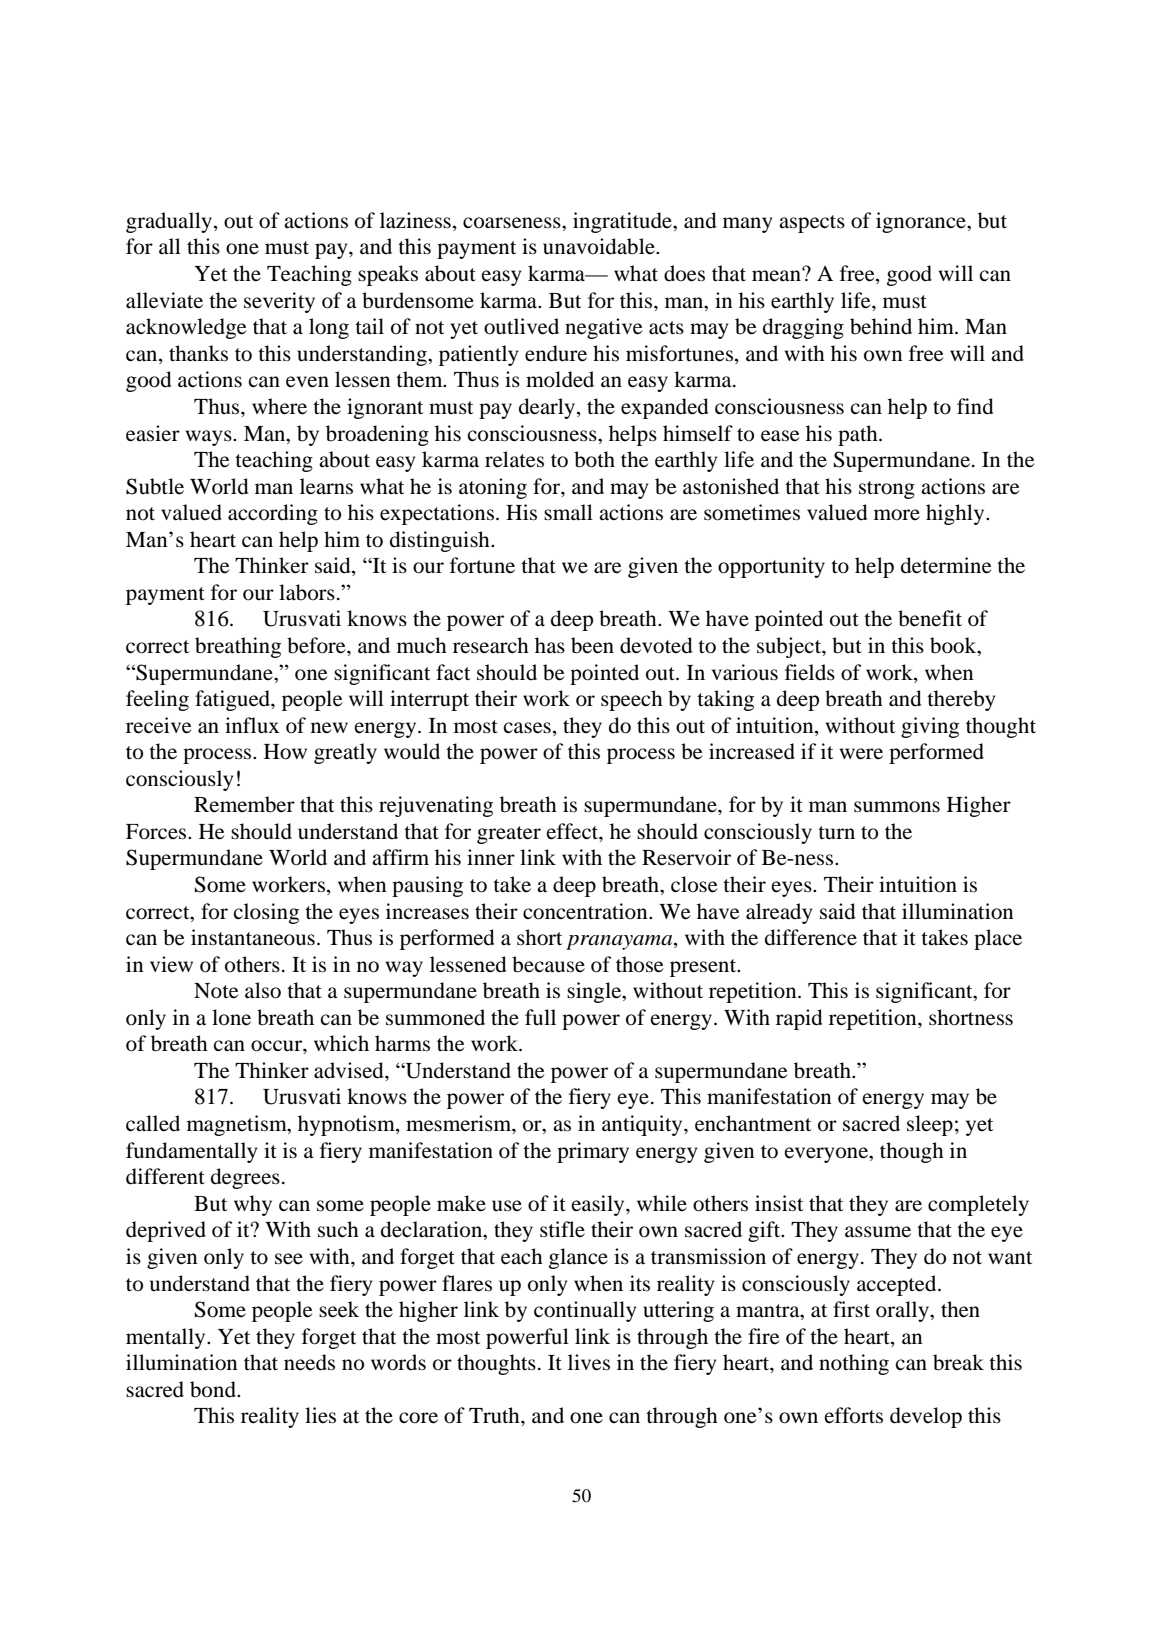 The image size is (1163, 1645). What do you see at coordinates (279, 302) in the screenshot?
I see `severity` at bounding box center [279, 302].
